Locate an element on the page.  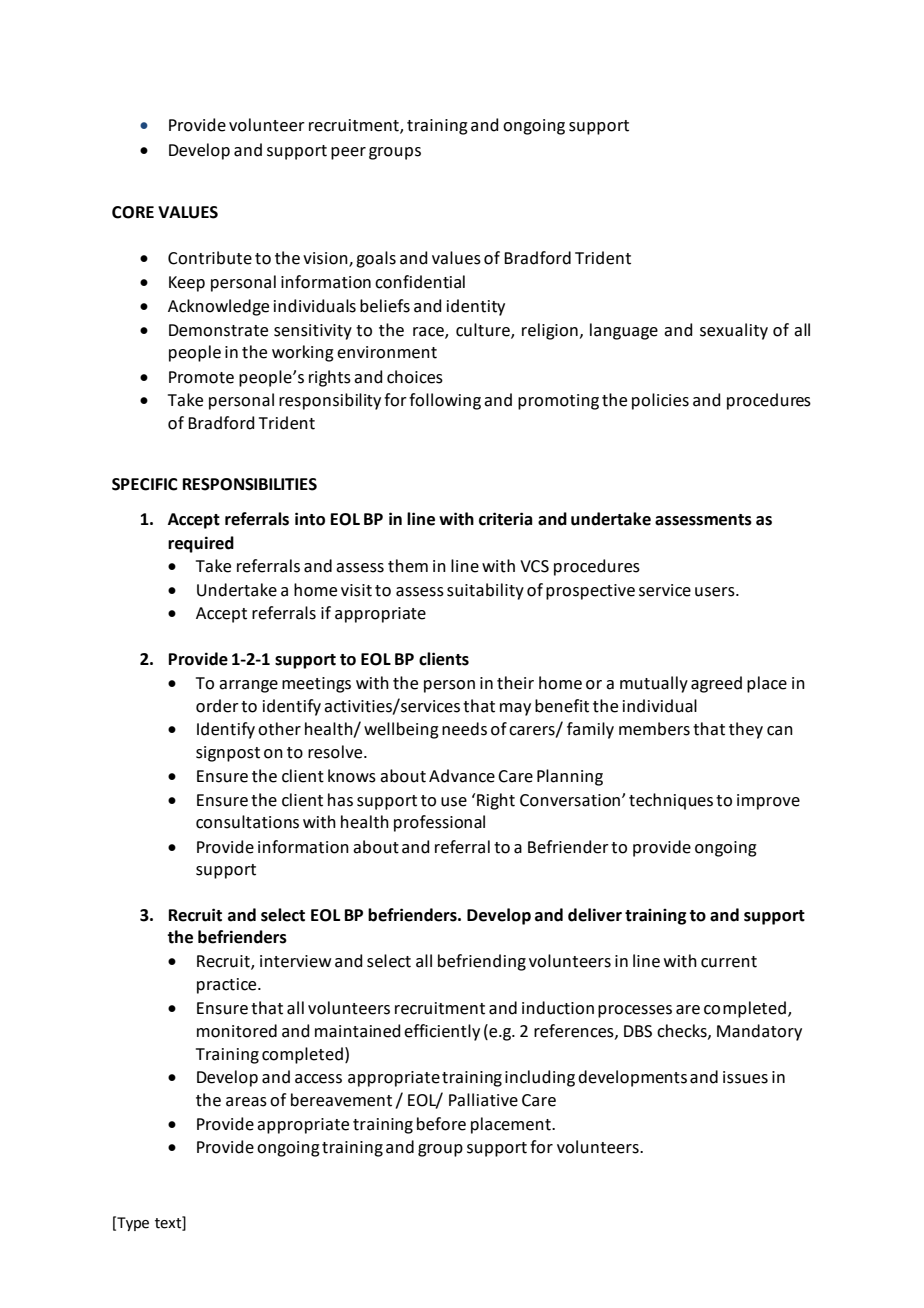
agreed is located at coordinates (716, 684).
